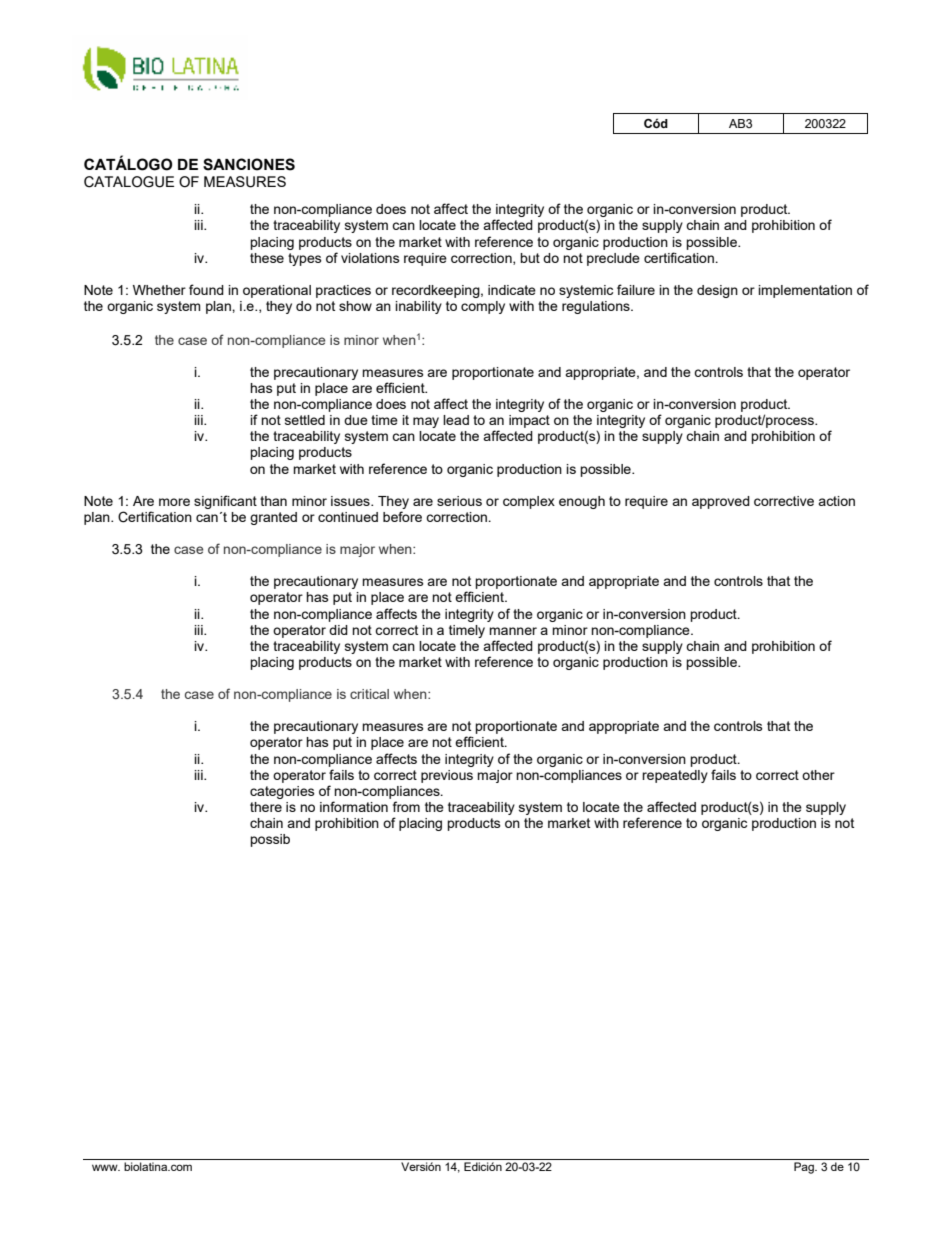  Describe the element at coordinates (106, 1167) in the screenshot. I see `www` at that location.
